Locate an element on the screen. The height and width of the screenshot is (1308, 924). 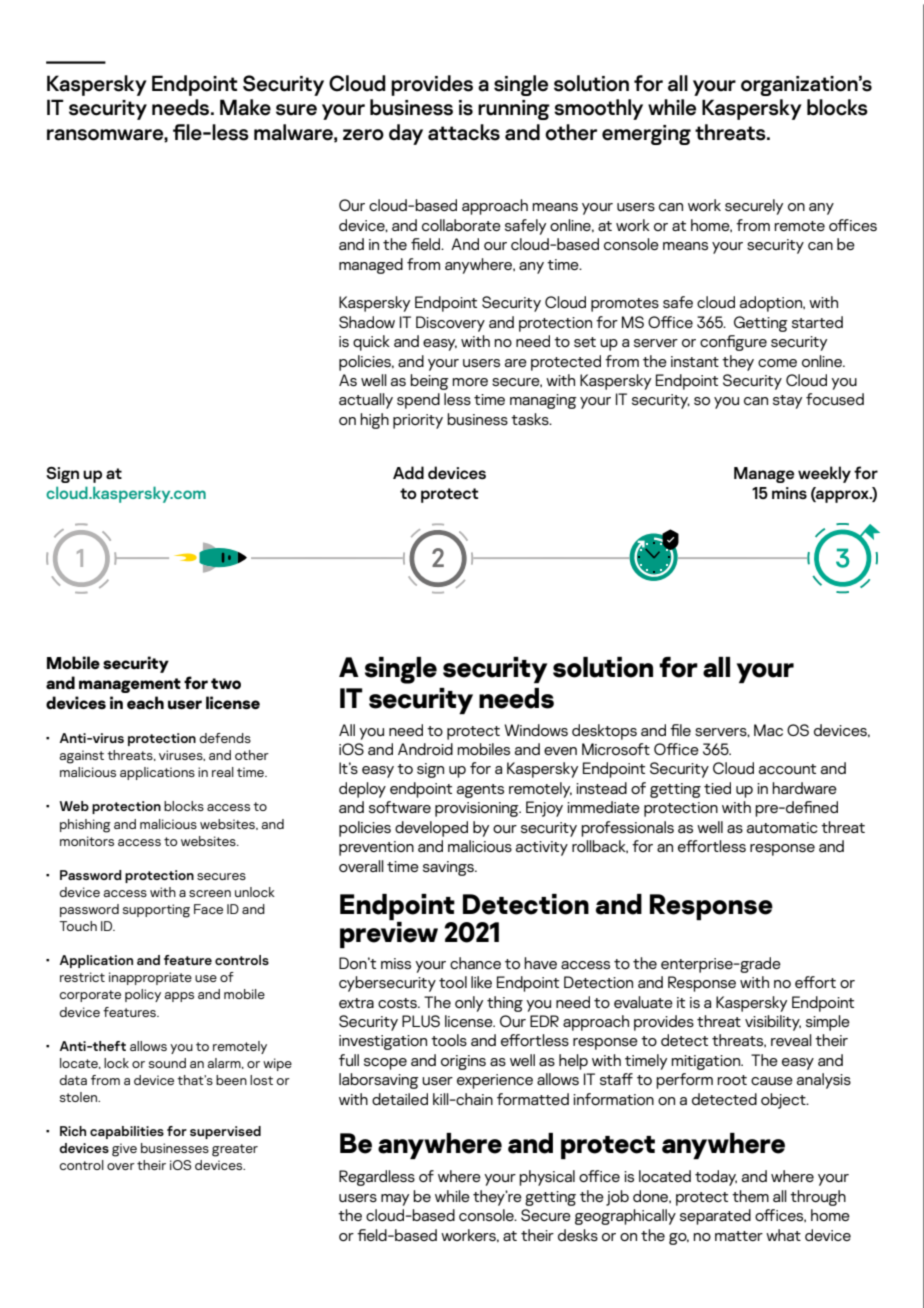
give is located at coordinates (124, 1150).
